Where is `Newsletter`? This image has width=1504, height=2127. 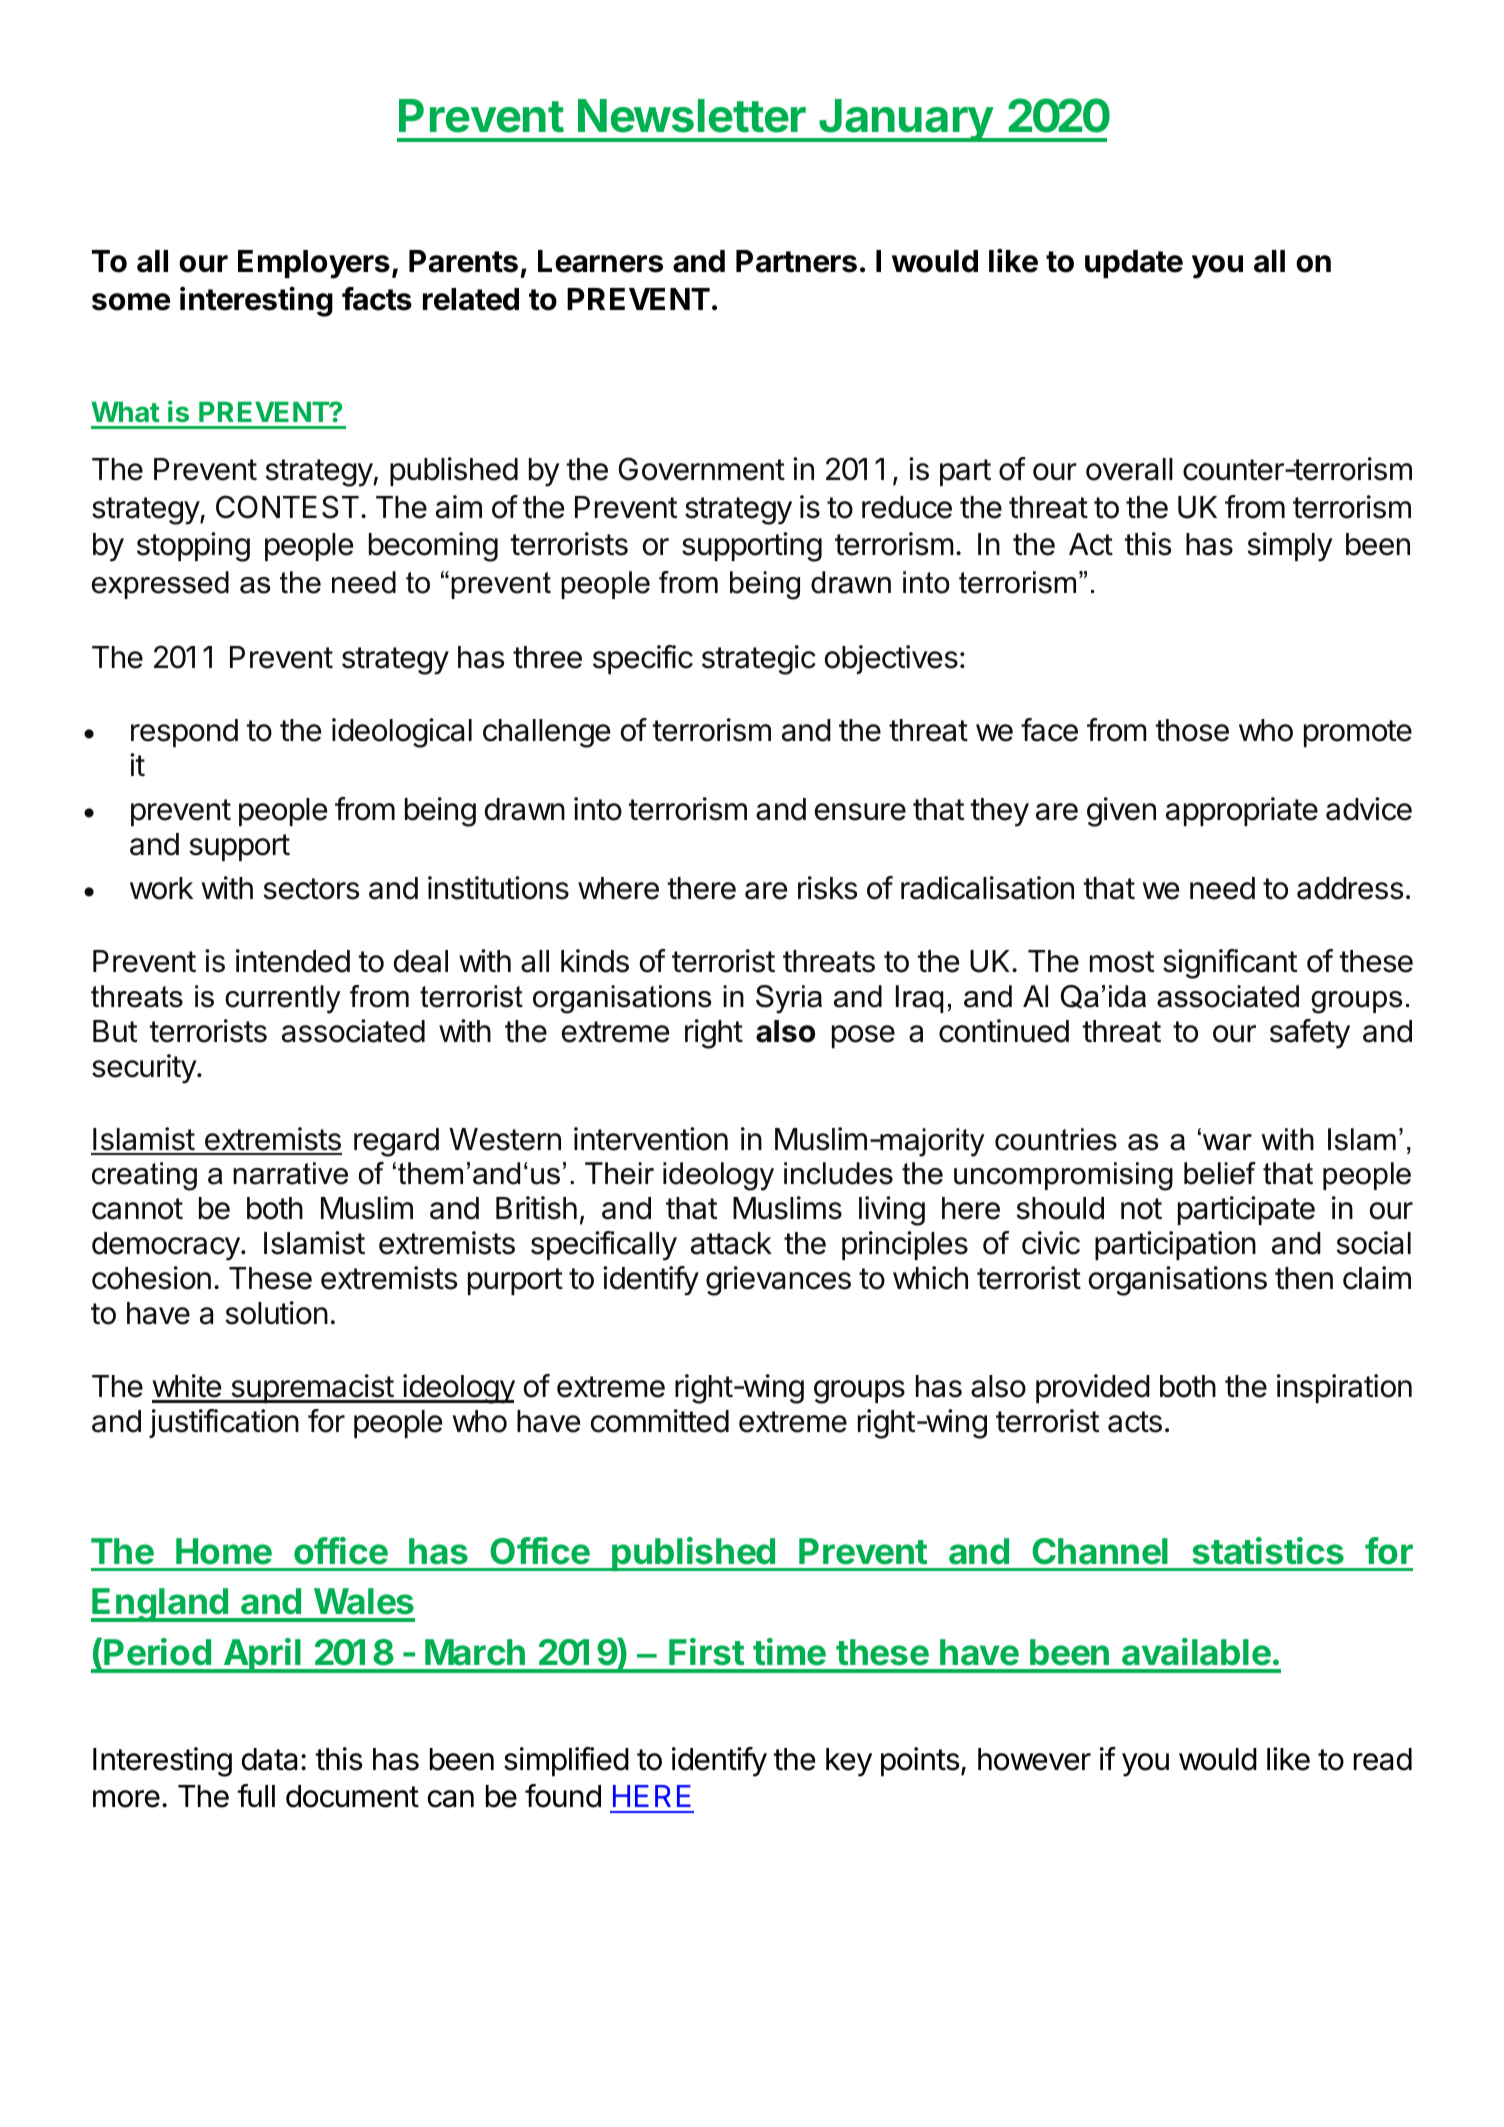
Newsletter is located at coordinates (692, 116).
